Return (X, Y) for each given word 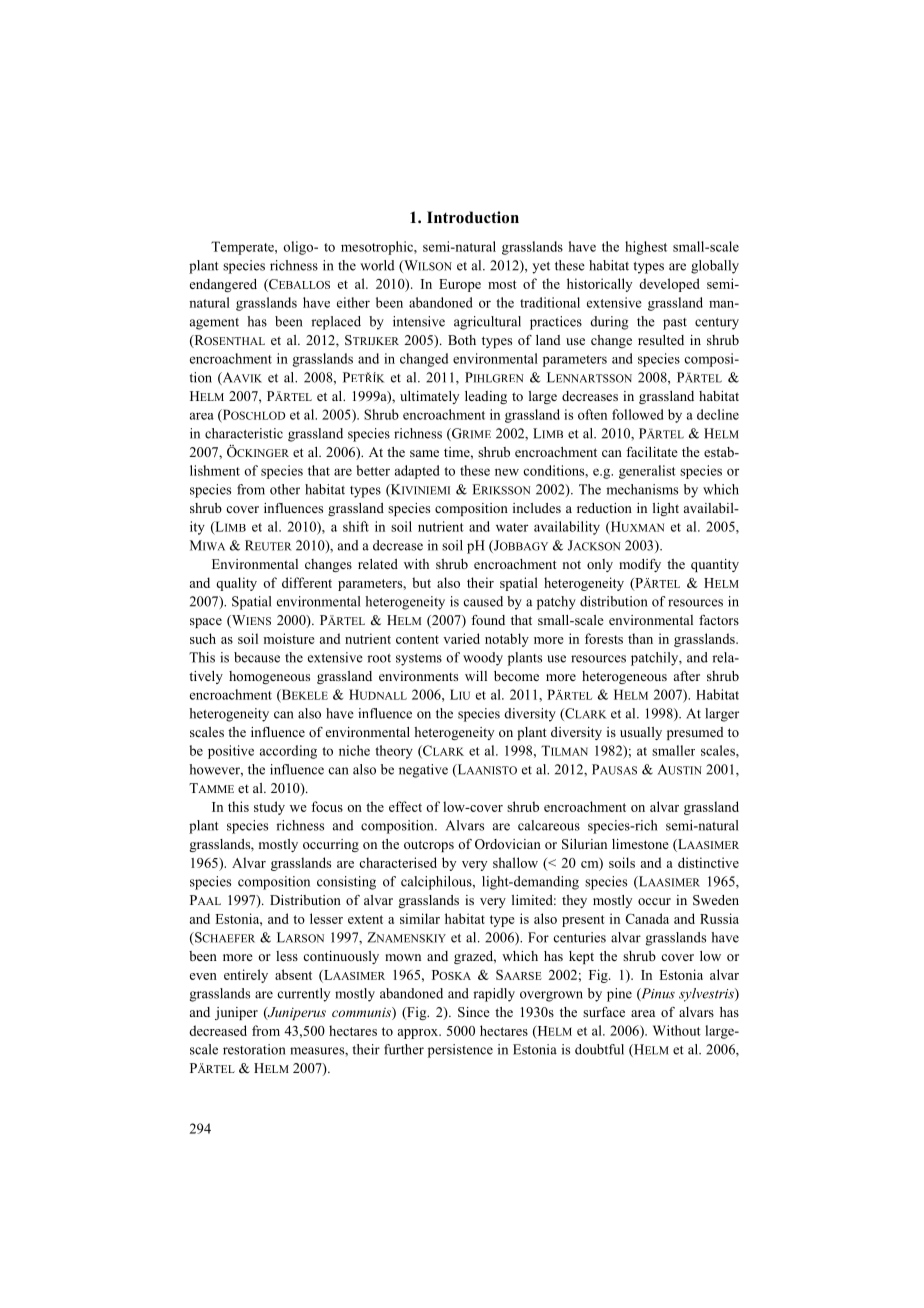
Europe (460, 285)
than (640, 638)
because (257, 657)
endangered (223, 285)
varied (461, 638)
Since (474, 1012)
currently (304, 995)
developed (669, 285)
